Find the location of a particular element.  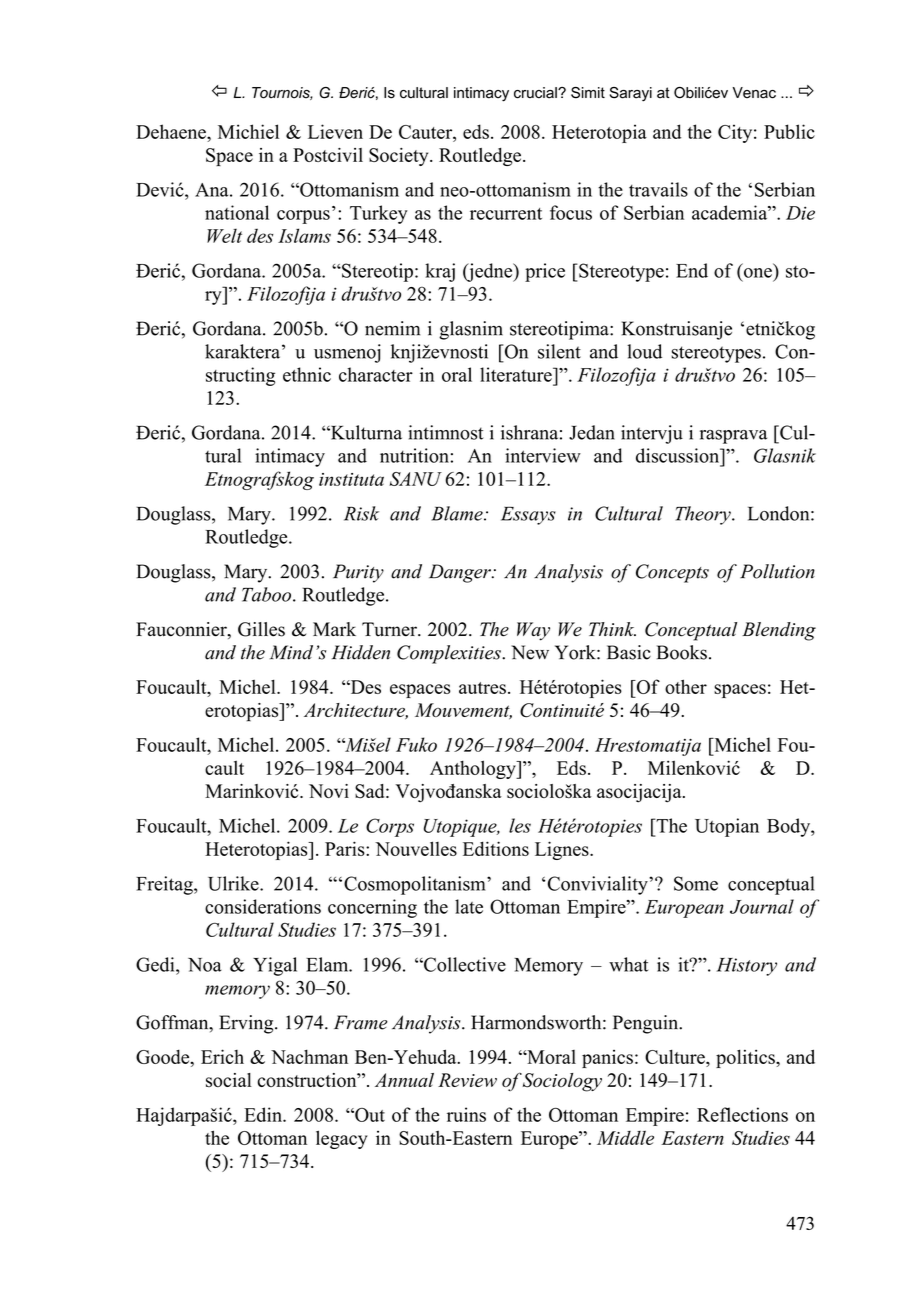

Gilles is located at coordinates (261, 629).
